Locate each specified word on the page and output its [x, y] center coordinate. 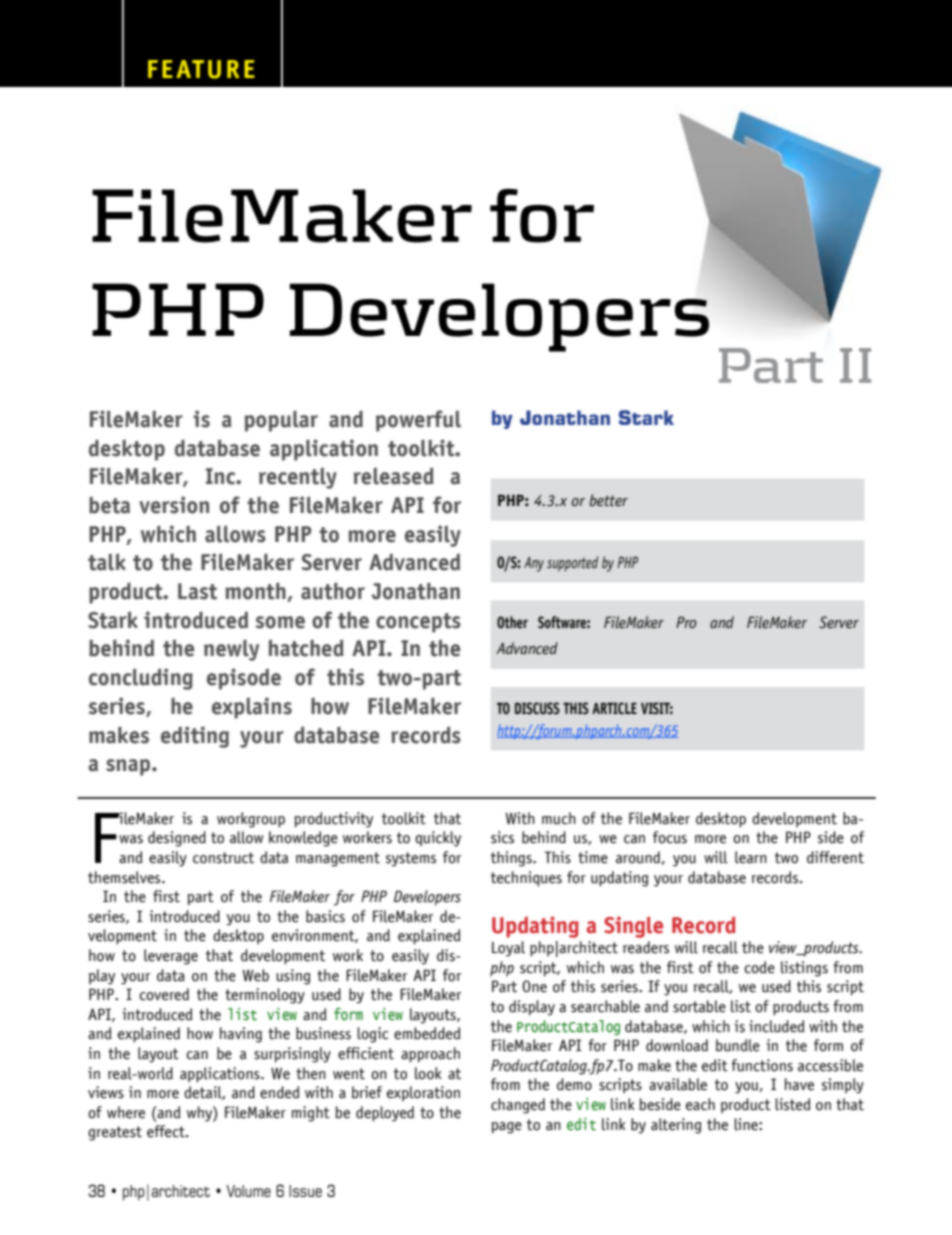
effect [167, 1131]
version [174, 505]
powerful [418, 421]
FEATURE [201, 69]
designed [177, 839]
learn [751, 857]
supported [572, 564]
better [608, 500]
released [393, 476]
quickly [438, 839]
